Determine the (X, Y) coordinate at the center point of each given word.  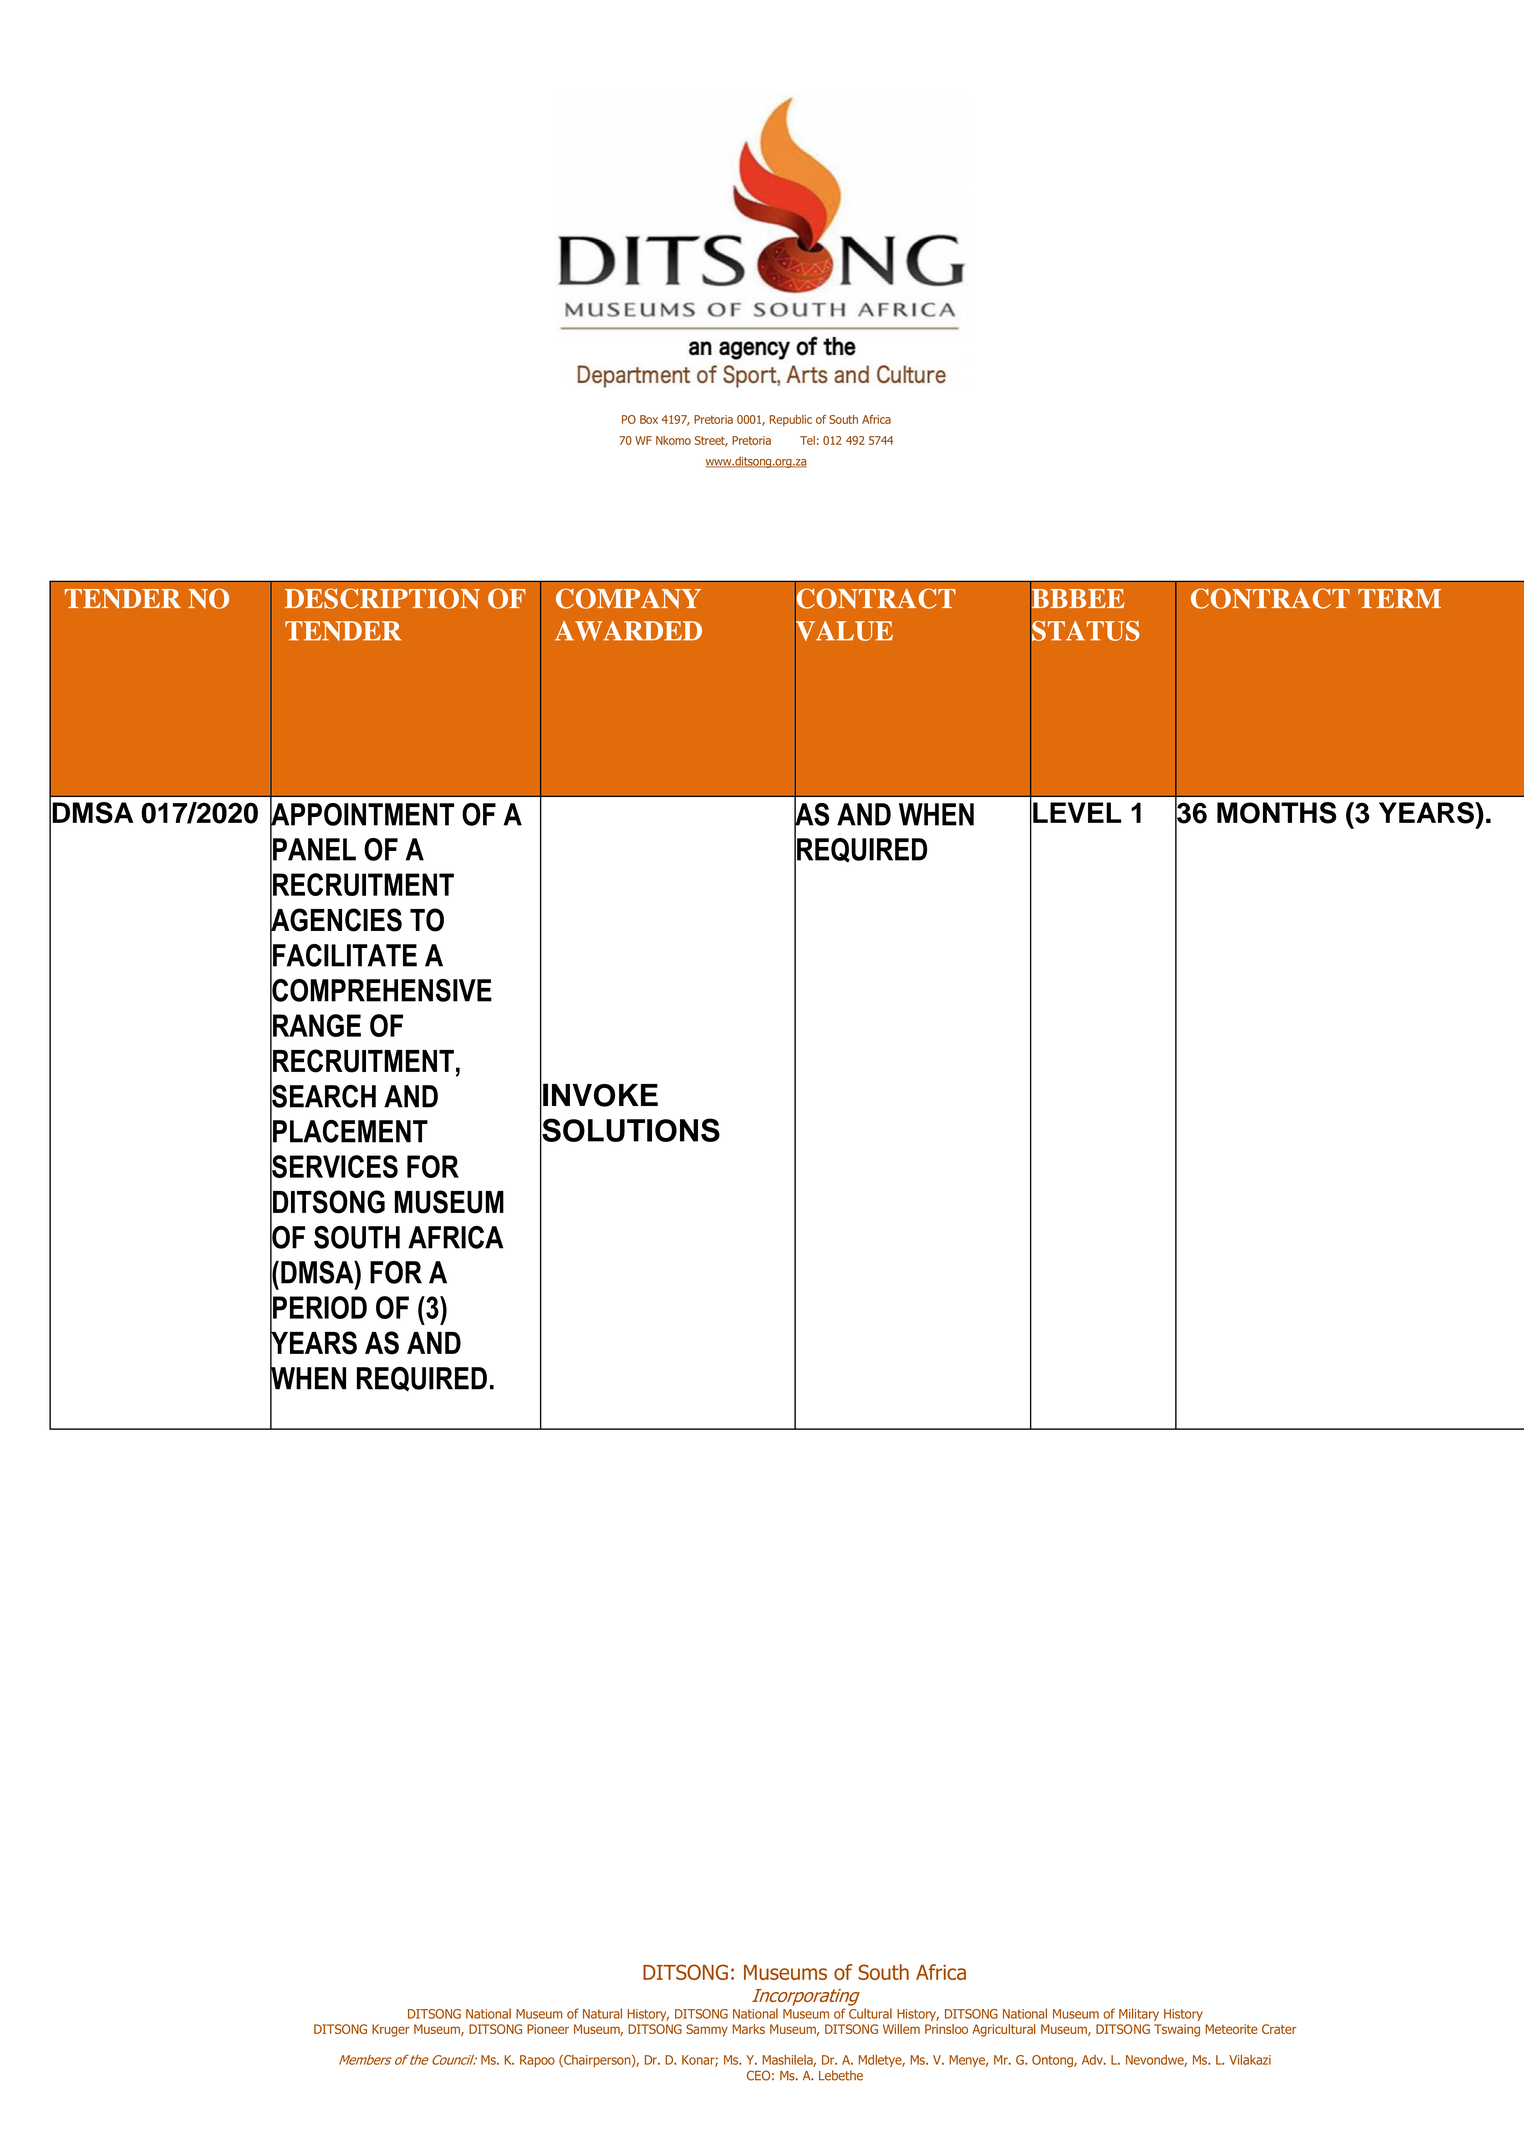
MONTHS (1277, 813)
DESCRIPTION (382, 598)
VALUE (844, 630)
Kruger (391, 2030)
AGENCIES (336, 920)
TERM (1399, 598)
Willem (901, 2029)
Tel (807, 440)
